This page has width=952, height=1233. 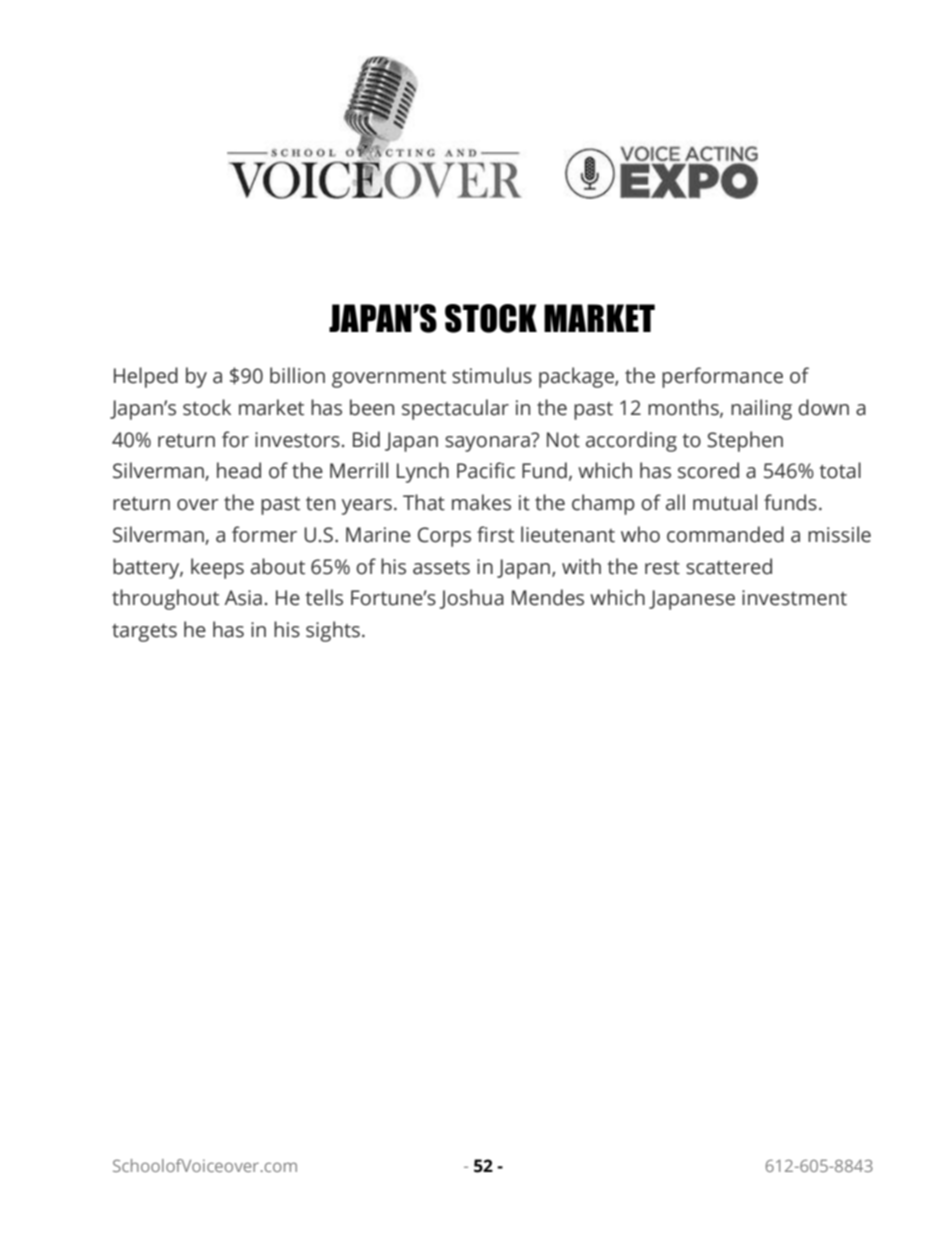 I want to click on keeps, so click(x=217, y=568).
